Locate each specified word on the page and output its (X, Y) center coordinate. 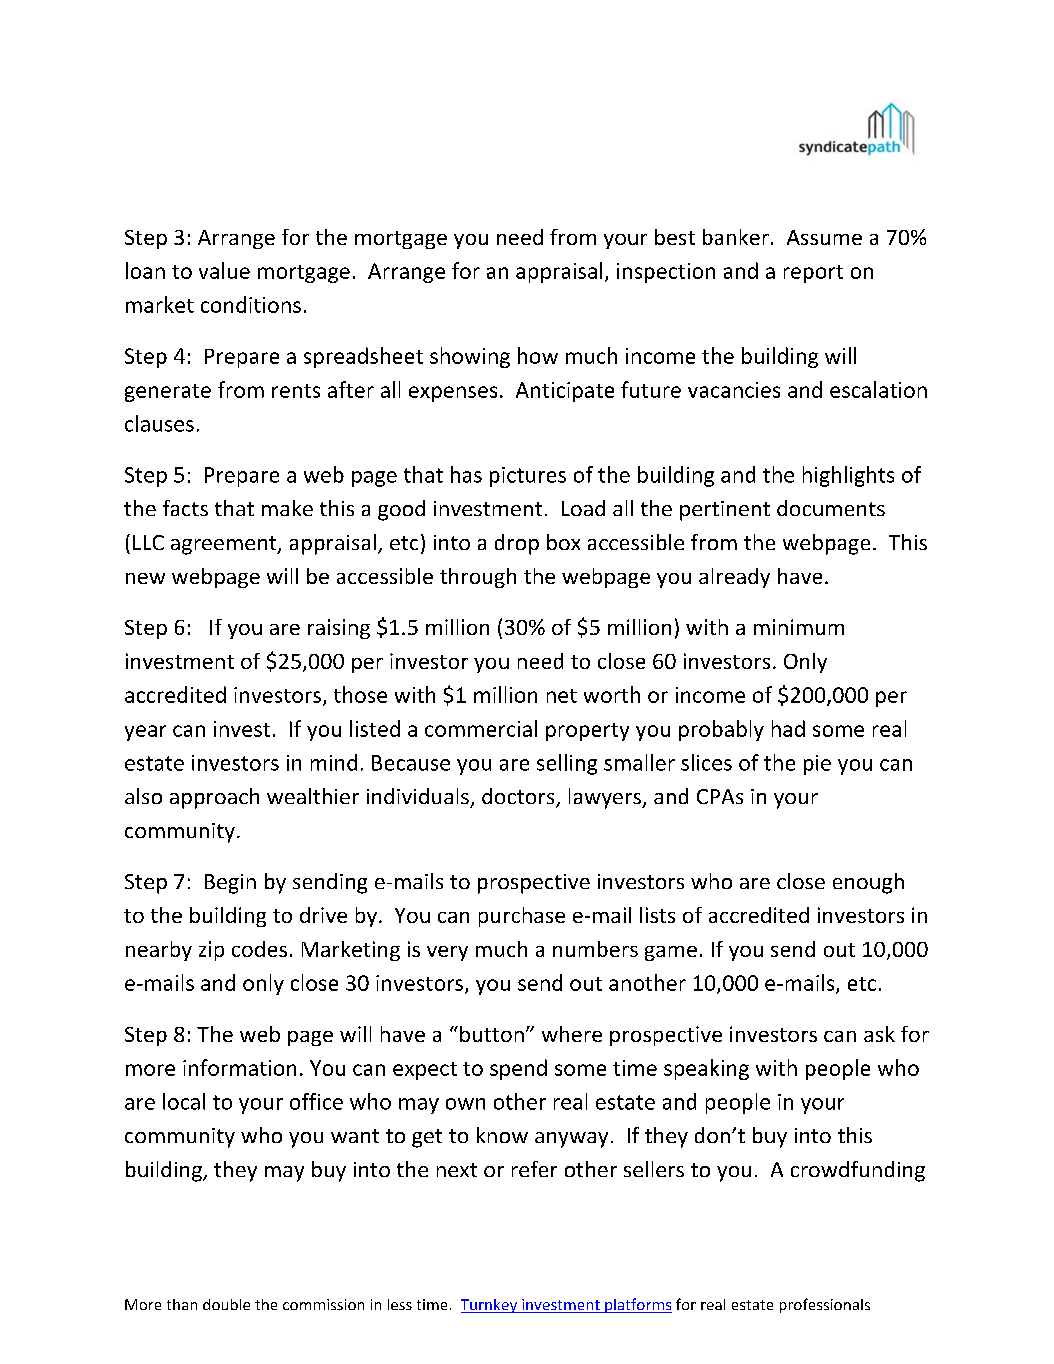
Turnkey (490, 1306)
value (224, 270)
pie (817, 765)
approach (214, 798)
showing (470, 357)
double (226, 1304)
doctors (519, 797)
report (813, 274)
